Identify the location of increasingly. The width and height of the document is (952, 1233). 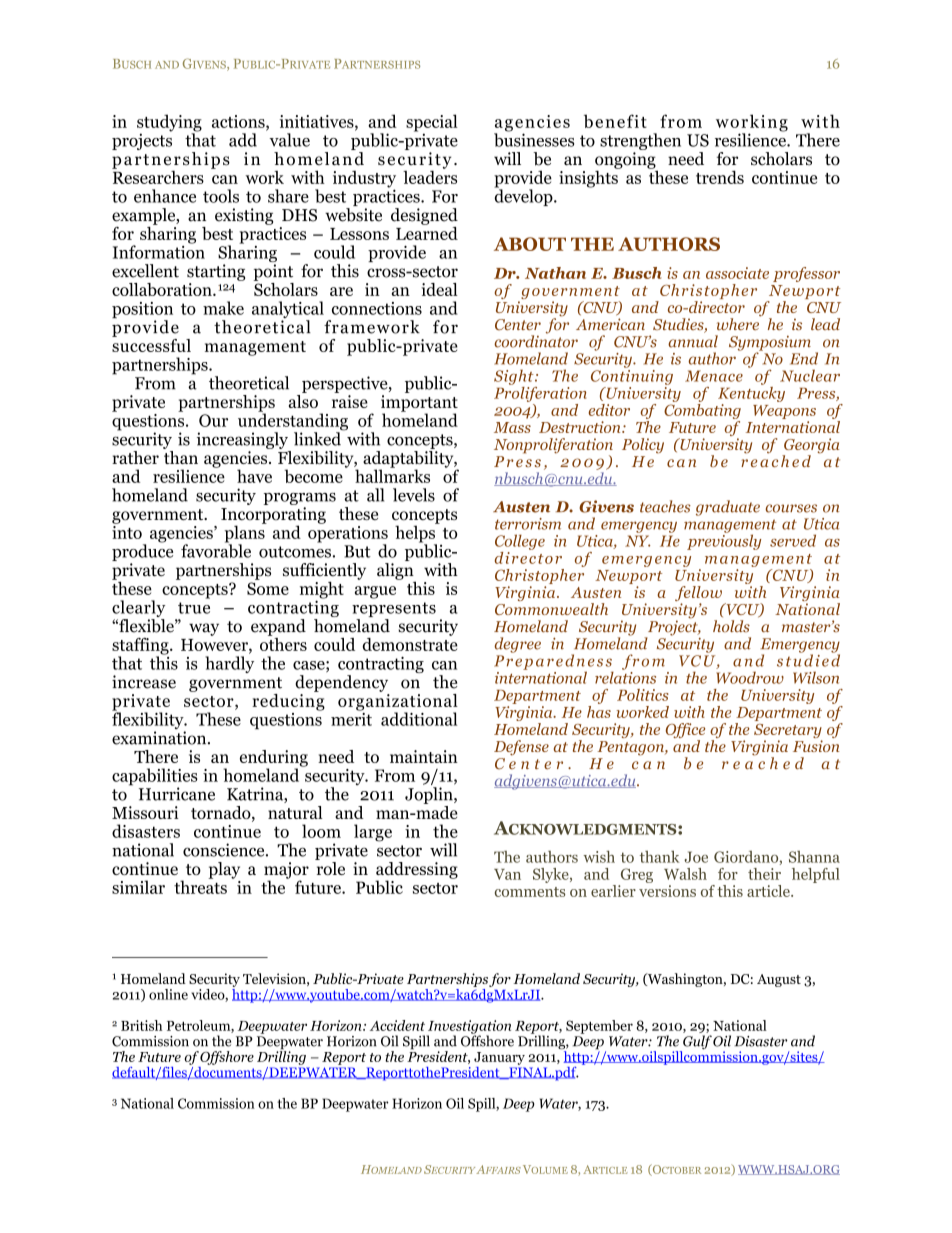
(242, 440).
